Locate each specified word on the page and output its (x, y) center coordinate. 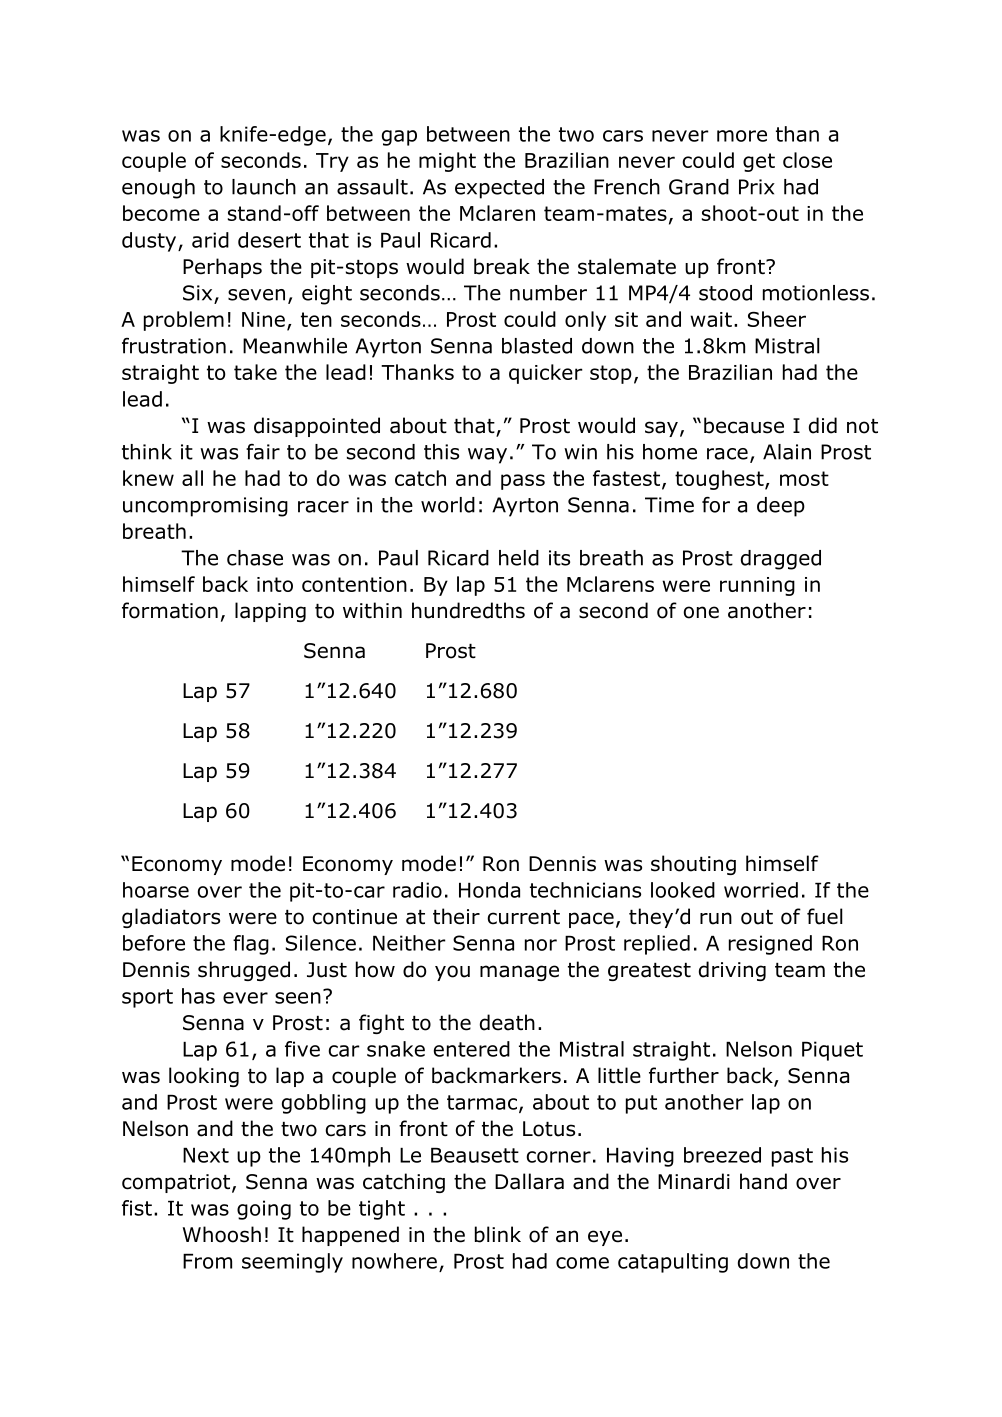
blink (498, 1234)
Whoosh (222, 1234)
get (759, 162)
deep (781, 507)
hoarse (156, 890)
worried (761, 890)
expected (499, 189)
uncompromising (205, 507)
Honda (489, 890)
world (448, 505)
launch (264, 187)
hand (763, 1181)
